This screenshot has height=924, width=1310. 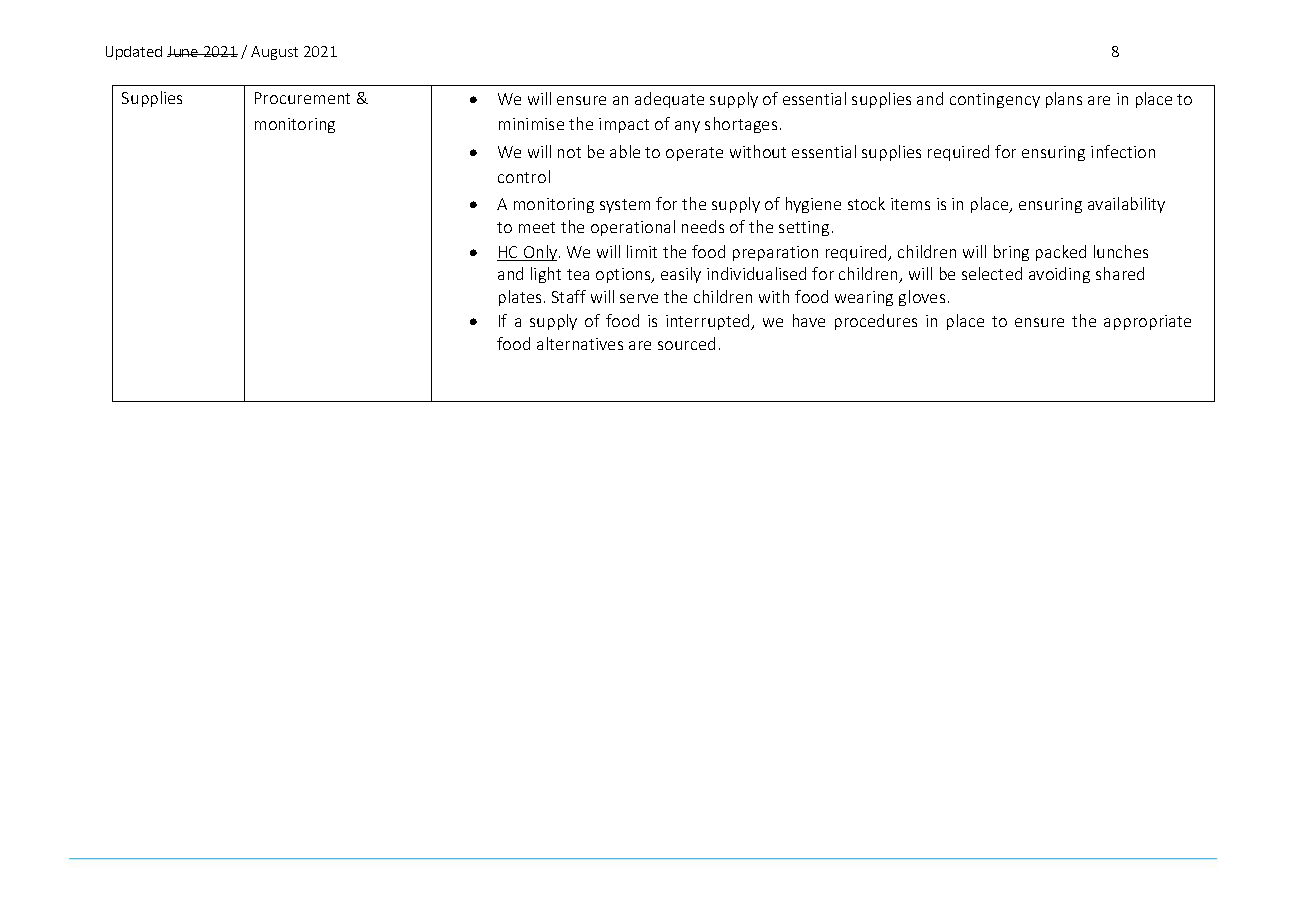 I want to click on adequate, so click(x=669, y=100).
